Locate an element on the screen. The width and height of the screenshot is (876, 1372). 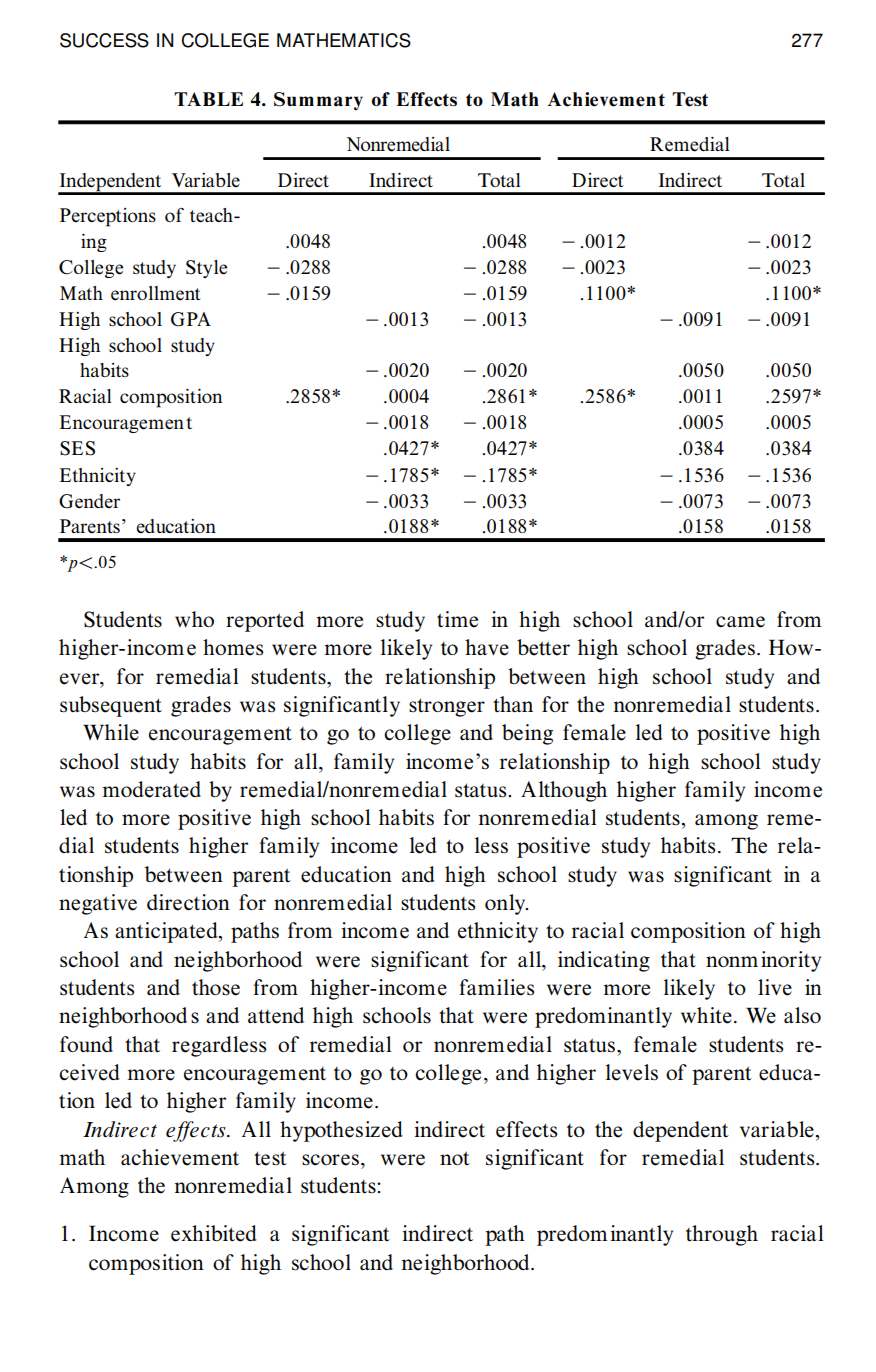
not is located at coordinates (455, 1158).
